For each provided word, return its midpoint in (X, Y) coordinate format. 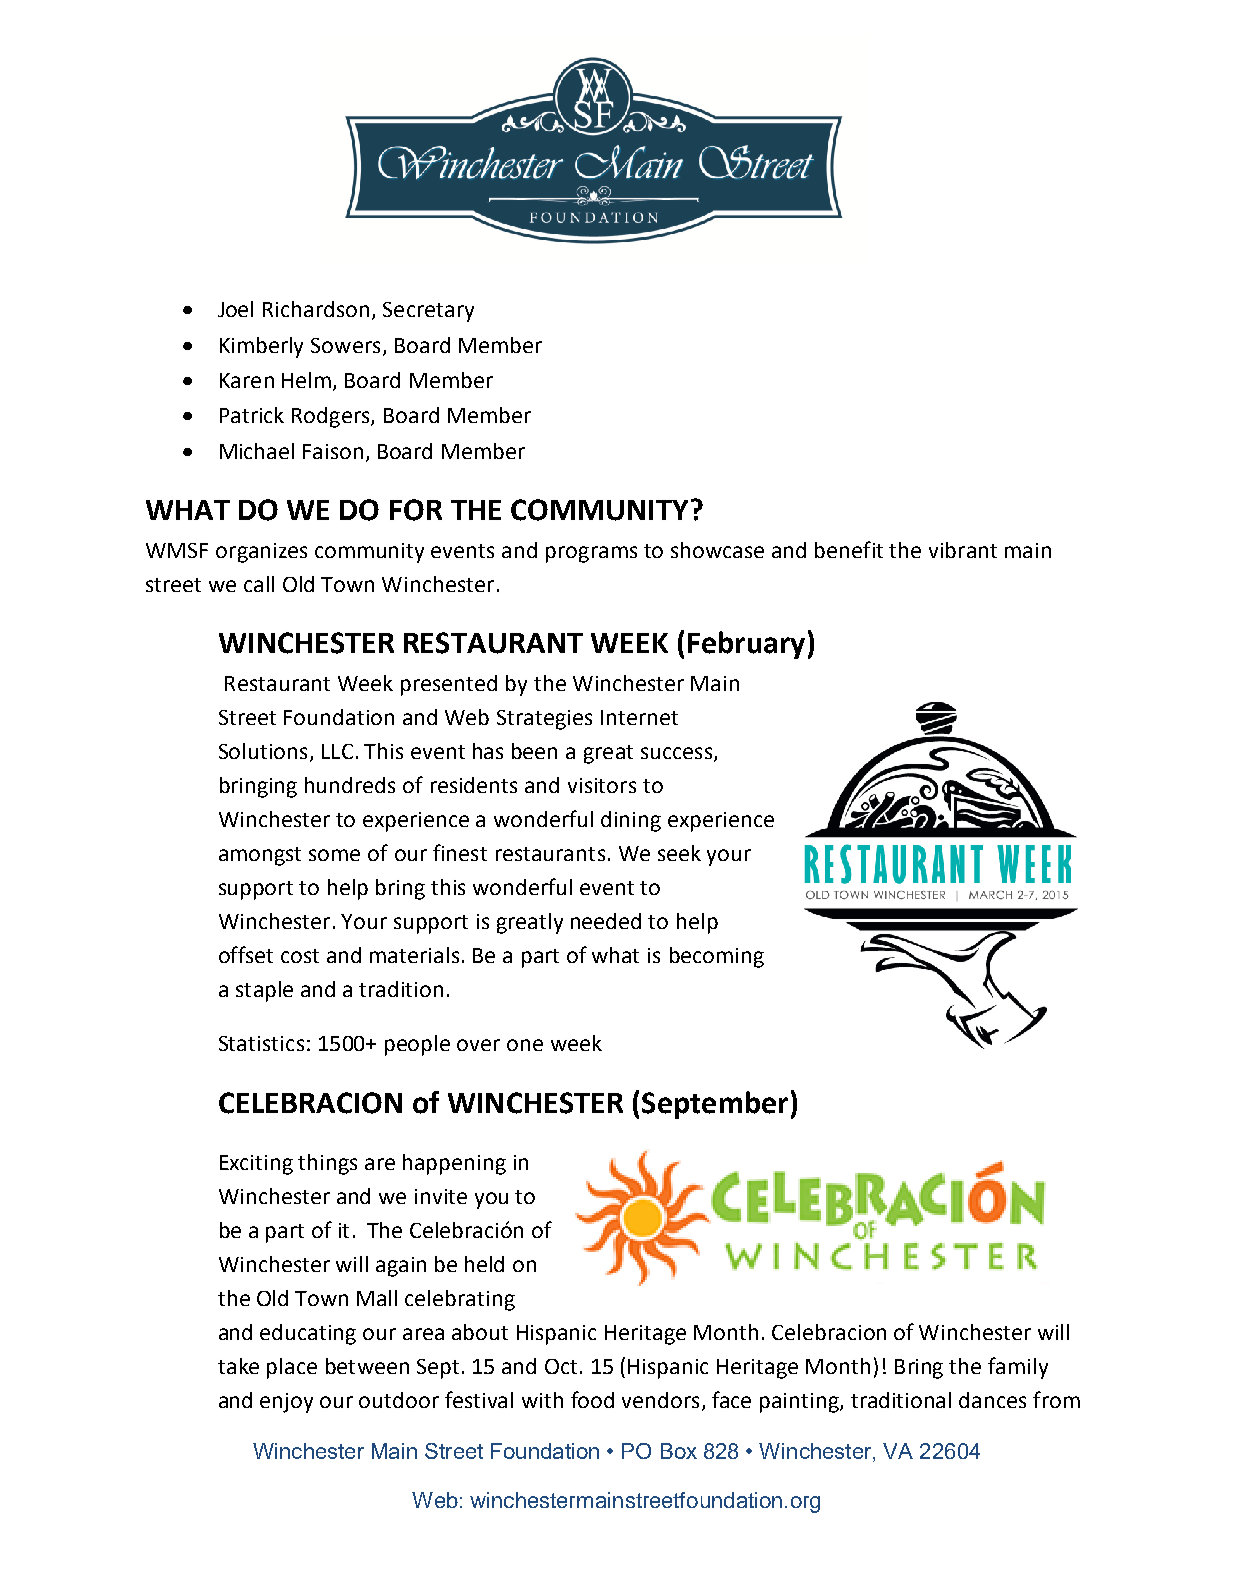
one (525, 1045)
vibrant (963, 550)
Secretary (428, 312)
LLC (337, 751)
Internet (639, 717)
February (746, 645)
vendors (660, 1400)
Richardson (316, 309)
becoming (717, 957)
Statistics (261, 1043)
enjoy (286, 1403)
